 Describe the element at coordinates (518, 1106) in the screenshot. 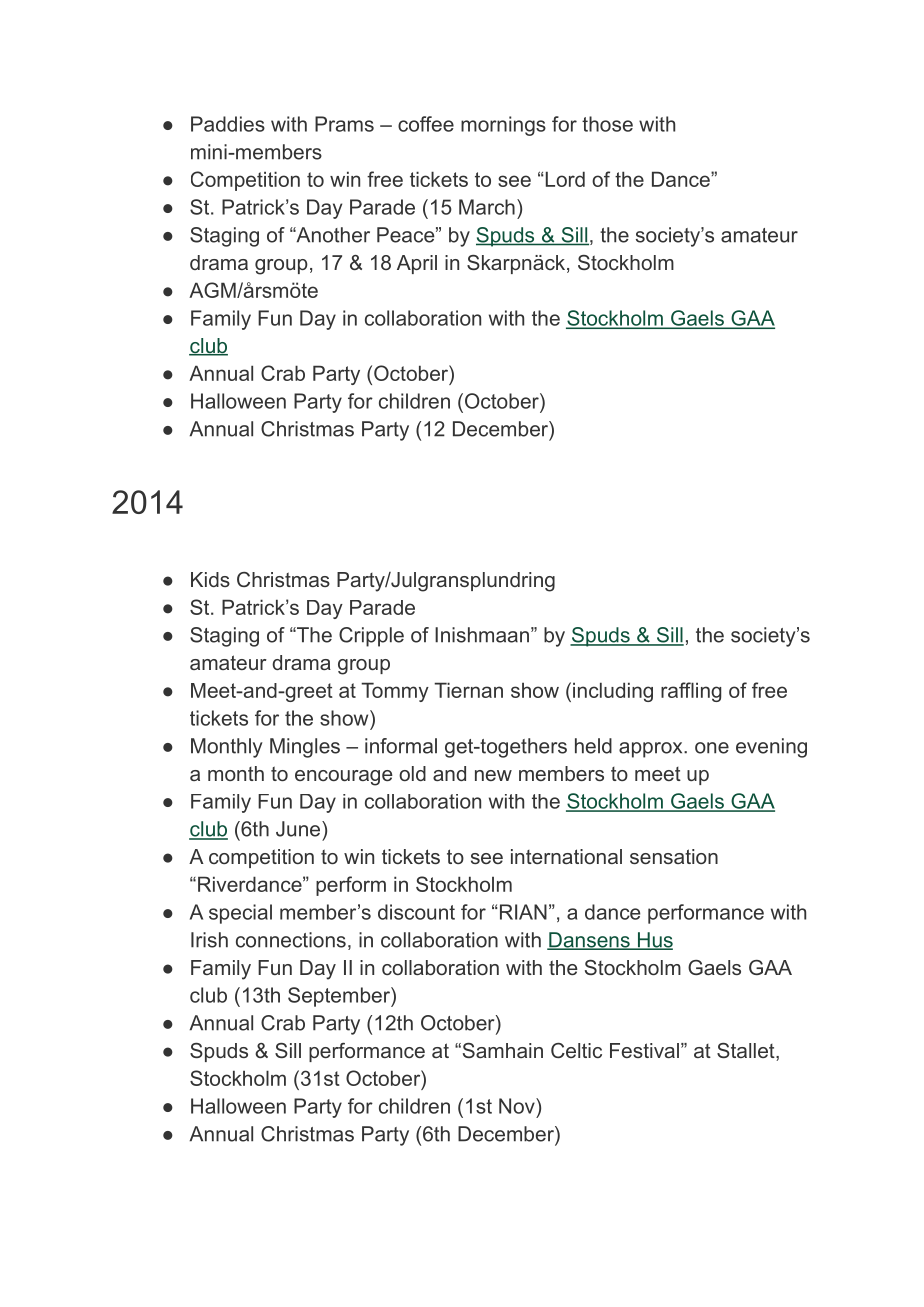

I see `Nov` at that location.
